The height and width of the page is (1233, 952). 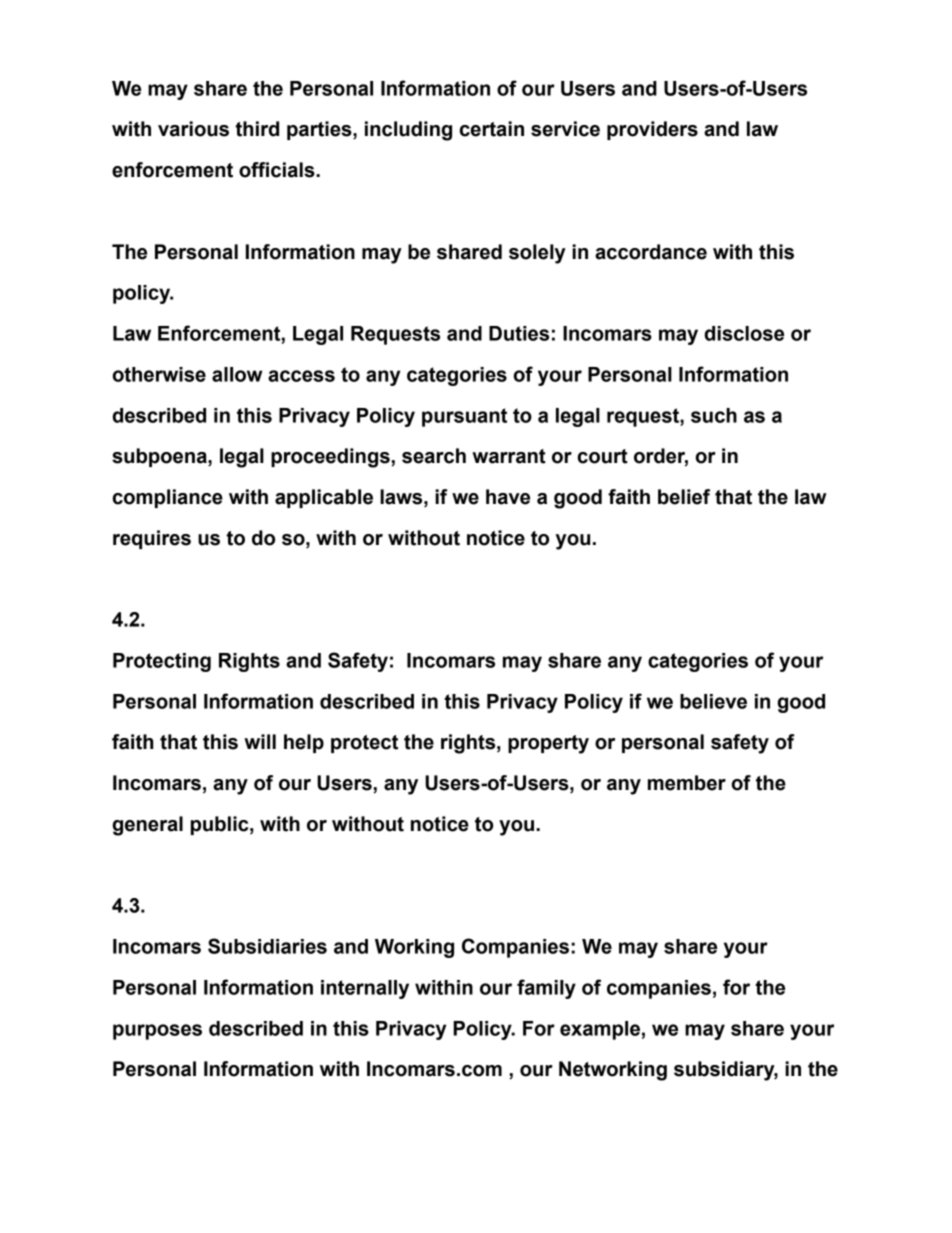 What do you see at coordinates (365, 989) in the page?
I see `internally` at bounding box center [365, 989].
